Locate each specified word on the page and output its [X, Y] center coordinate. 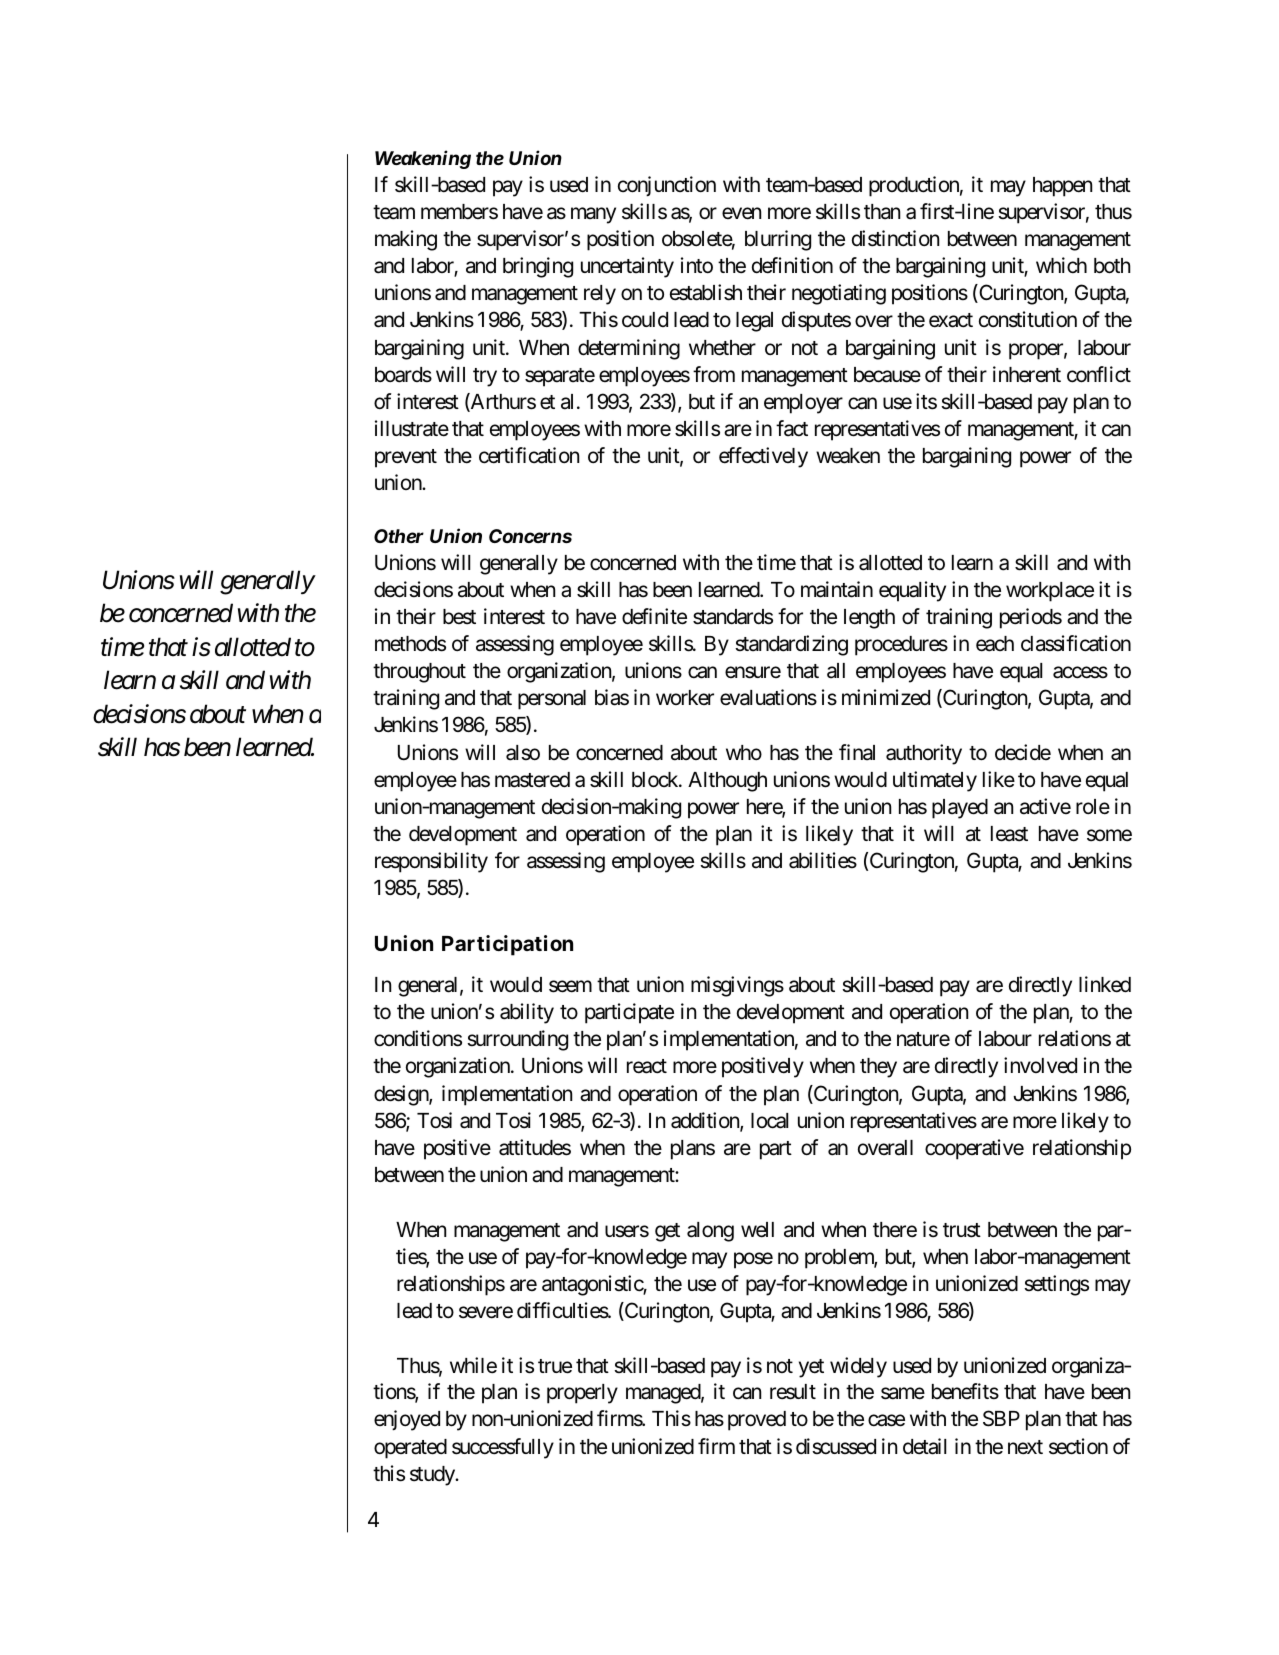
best [459, 617]
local [769, 1121]
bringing [538, 267]
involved [1040, 1065]
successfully [503, 1448]
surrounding [517, 1040]
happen [1062, 187]
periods [1031, 618]
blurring [778, 240]
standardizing [791, 645]
